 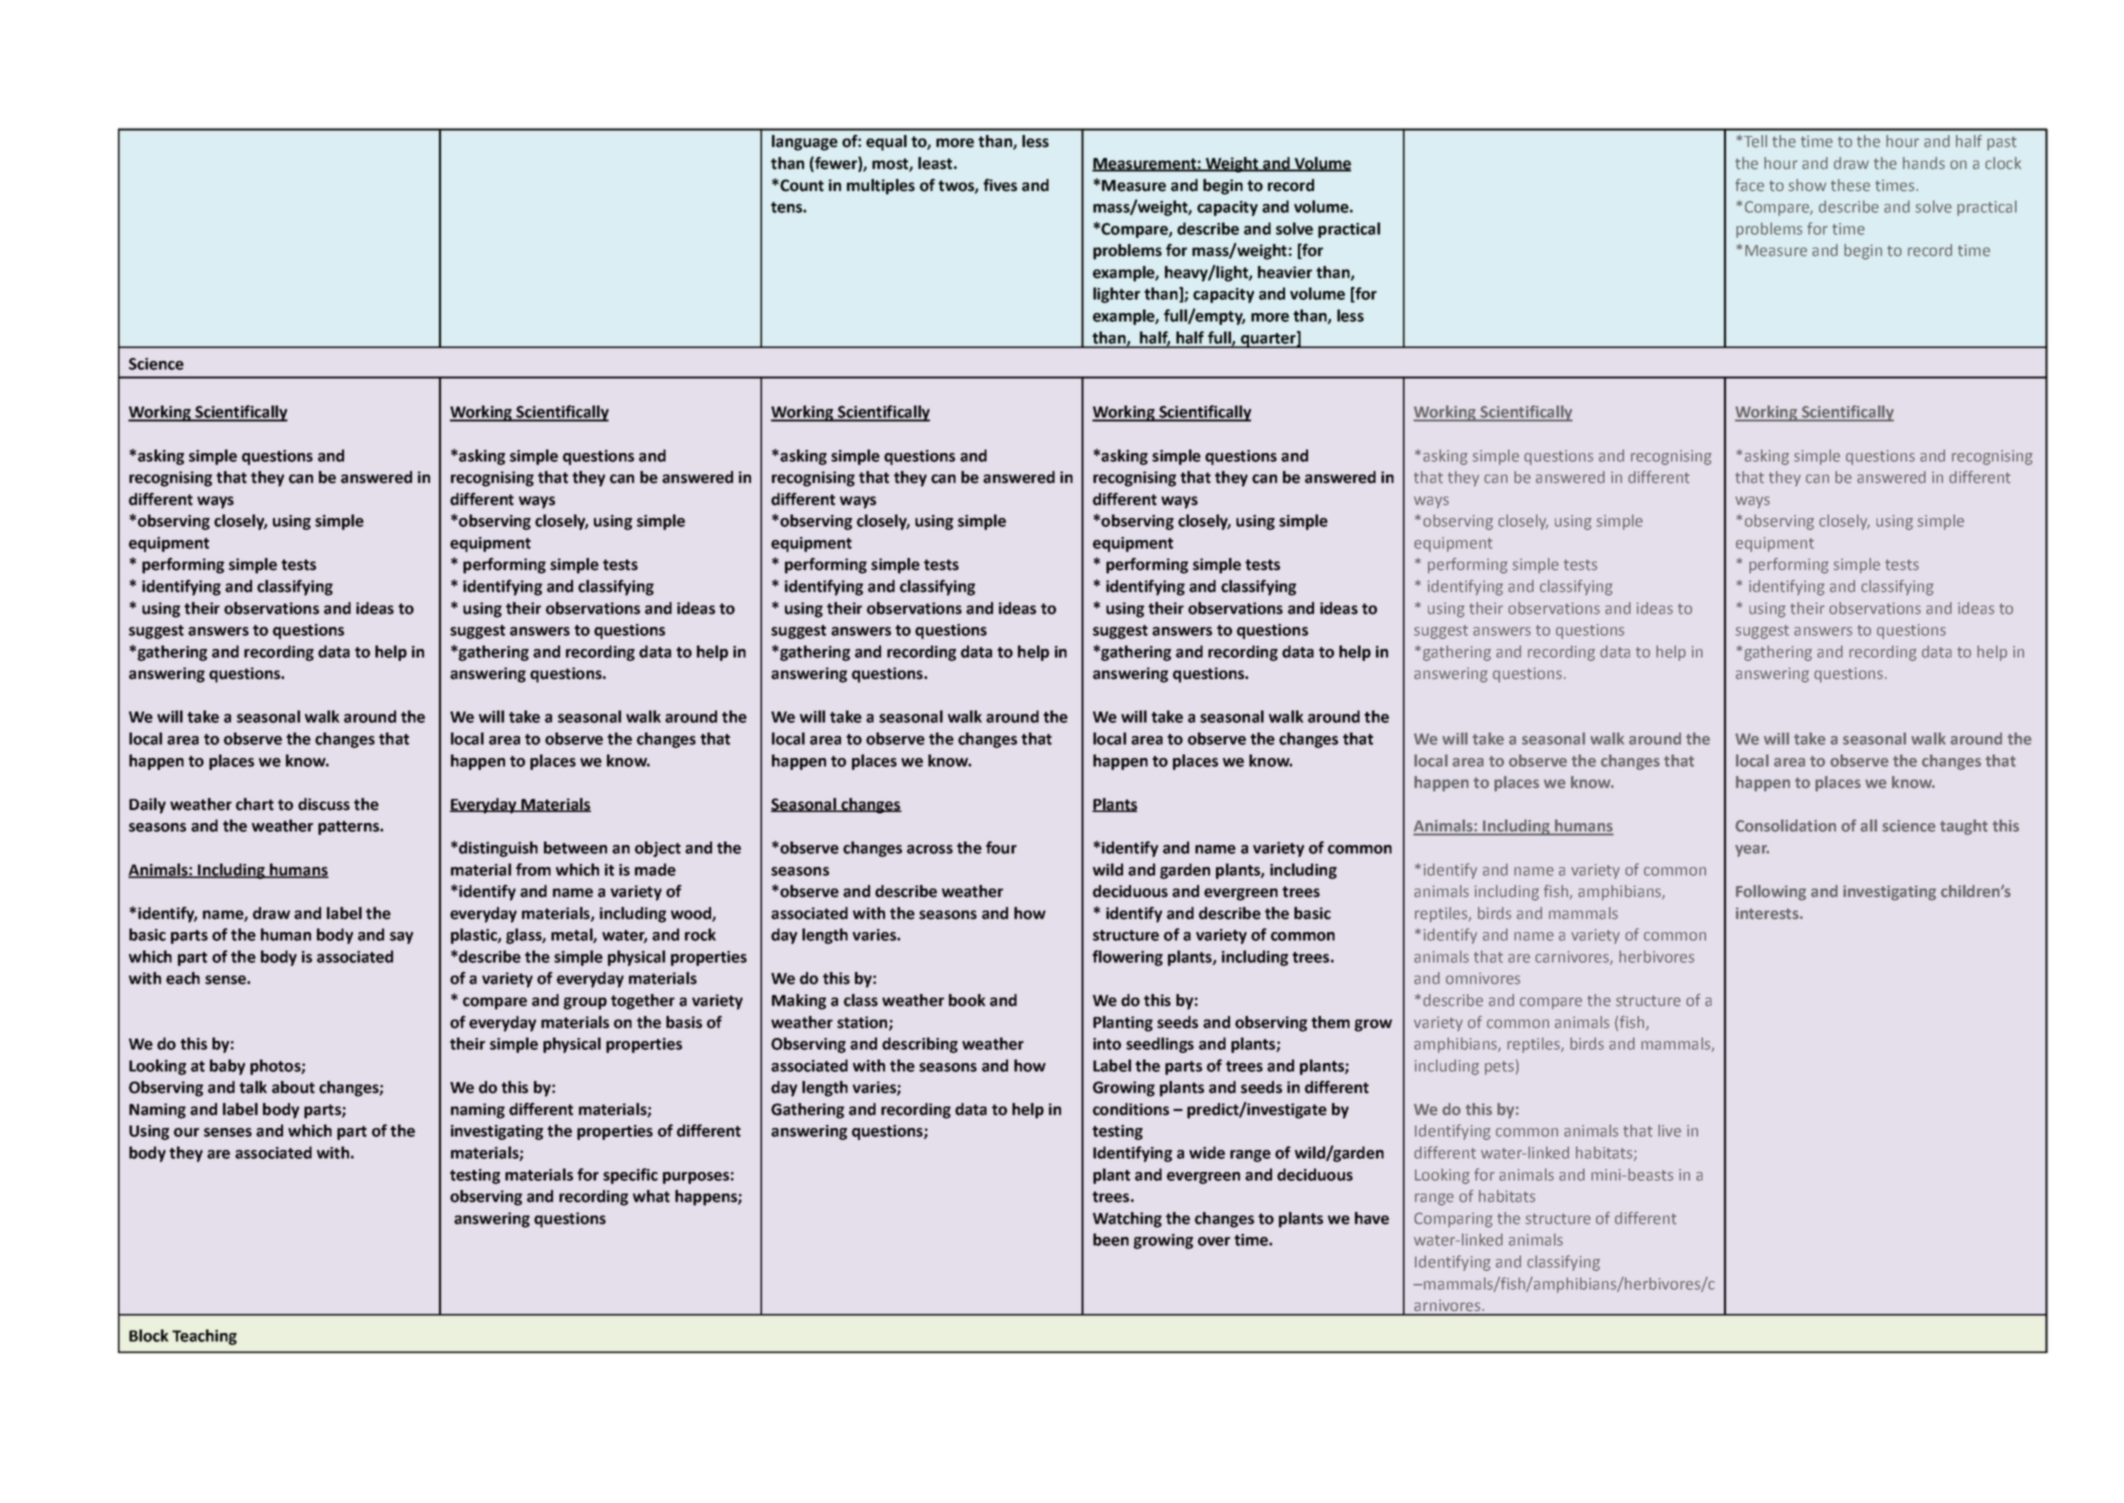 What do you see at coordinates (1453, 1220) in the screenshot?
I see `Comparing` at bounding box center [1453, 1220].
